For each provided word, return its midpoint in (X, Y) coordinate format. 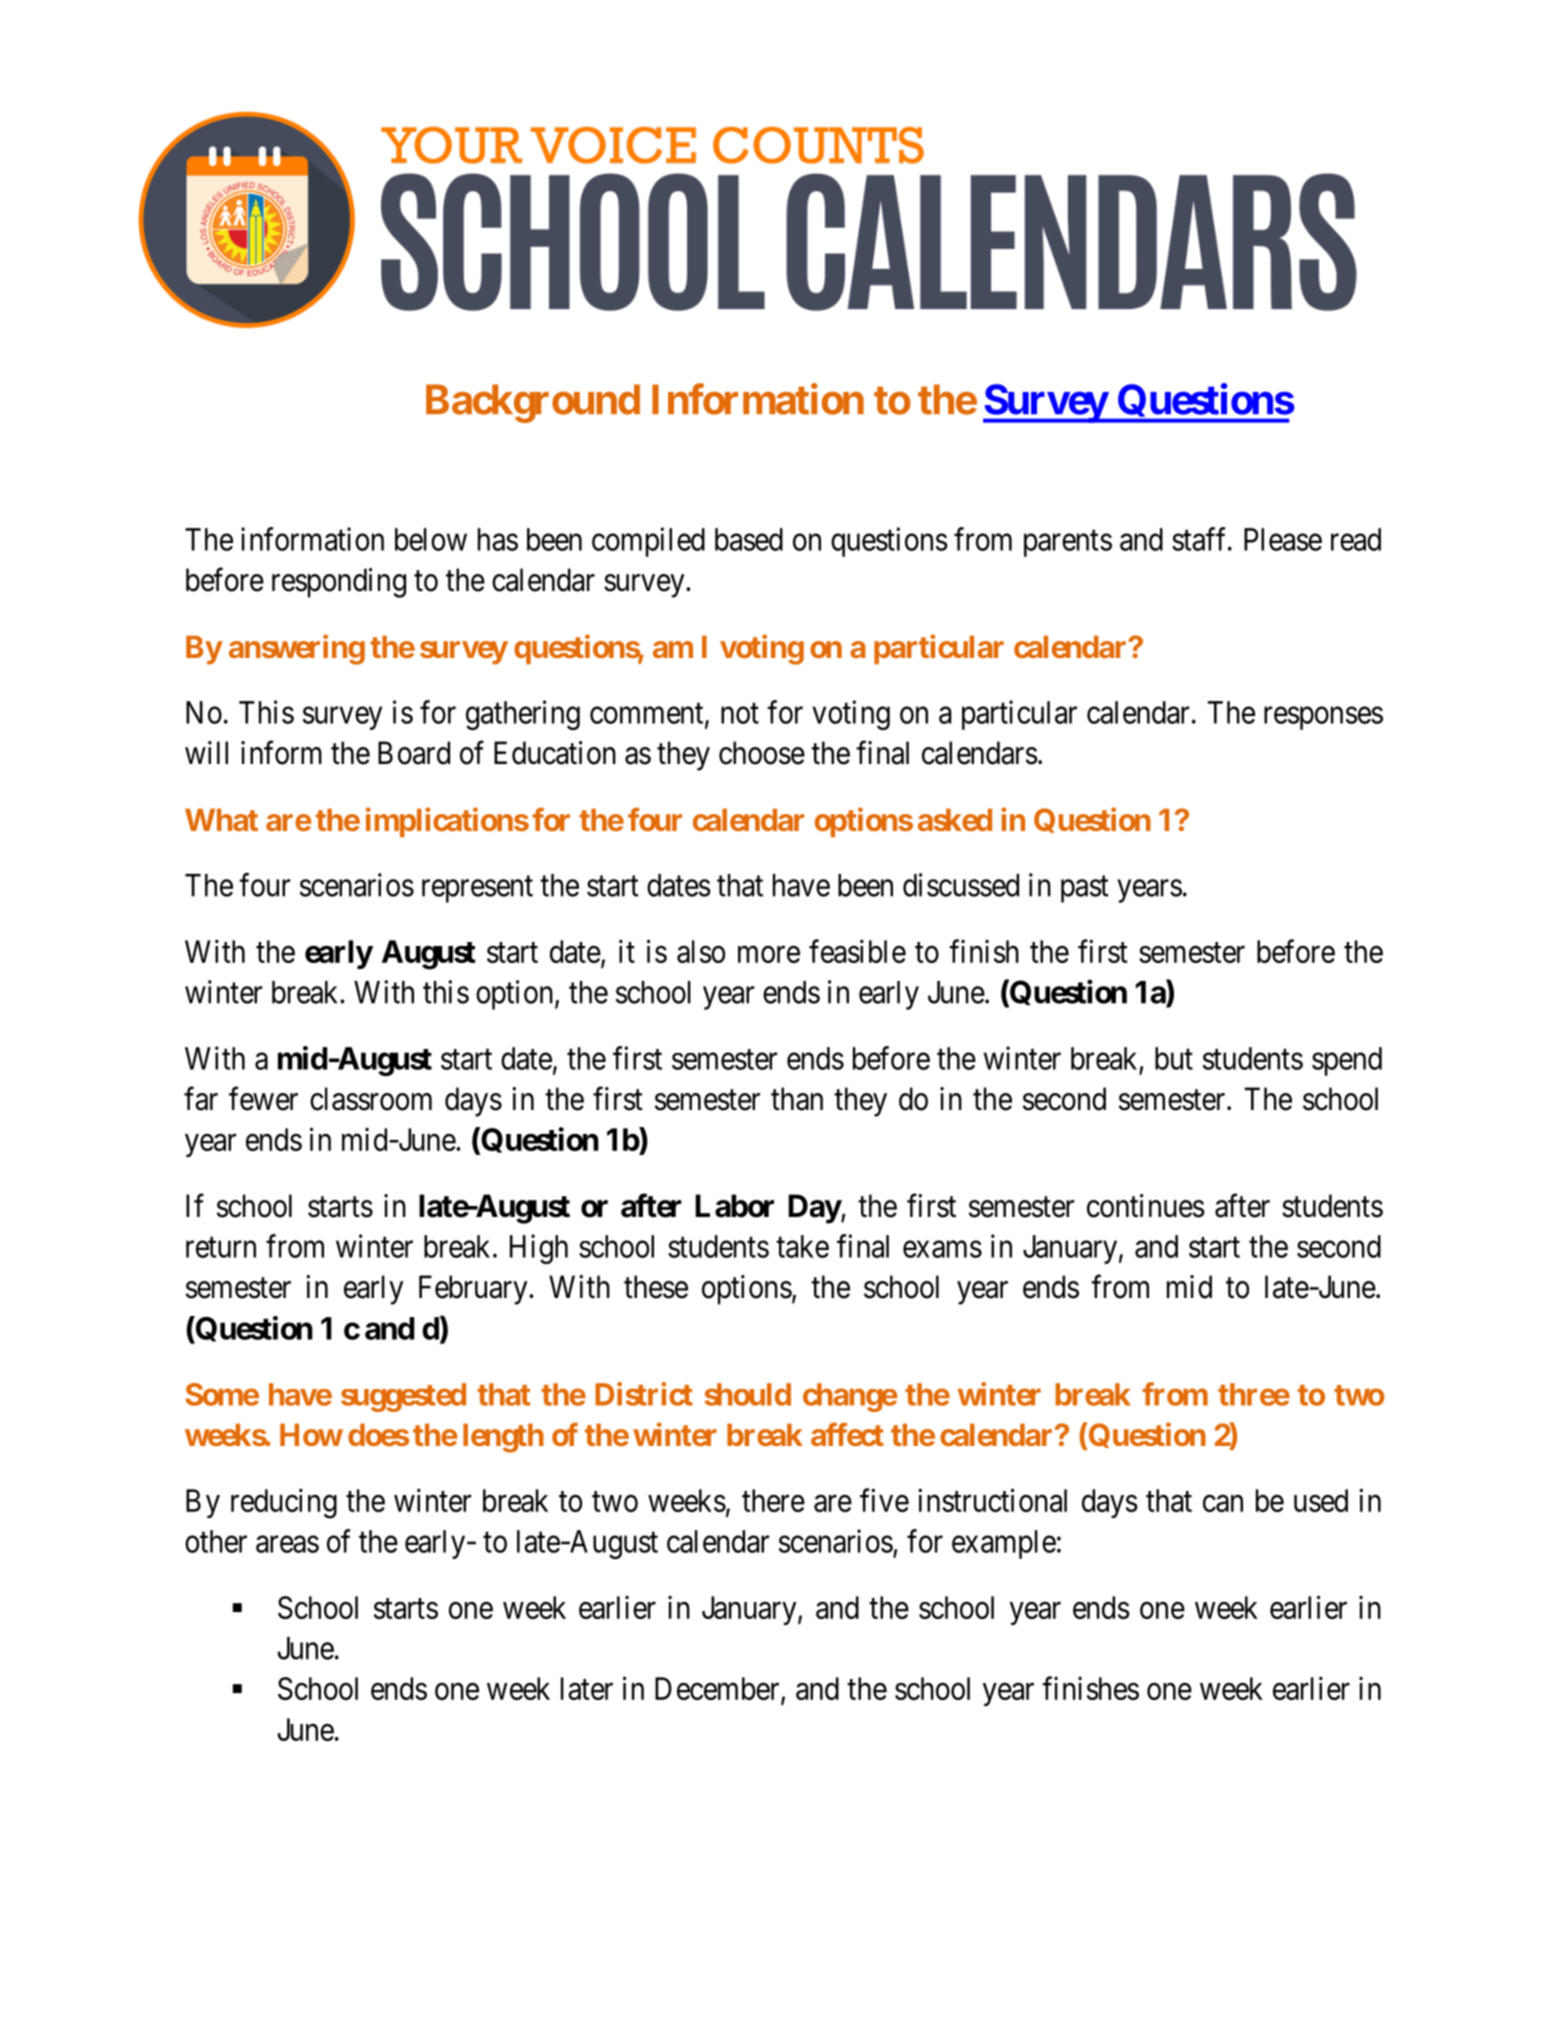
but (1174, 1058)
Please (1283, 539)
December (718, 1690)
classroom (371, 1099)
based (749, 539)
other (216, 1541)
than (797, 1099)
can (1223, 1503)
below (431, 539)
